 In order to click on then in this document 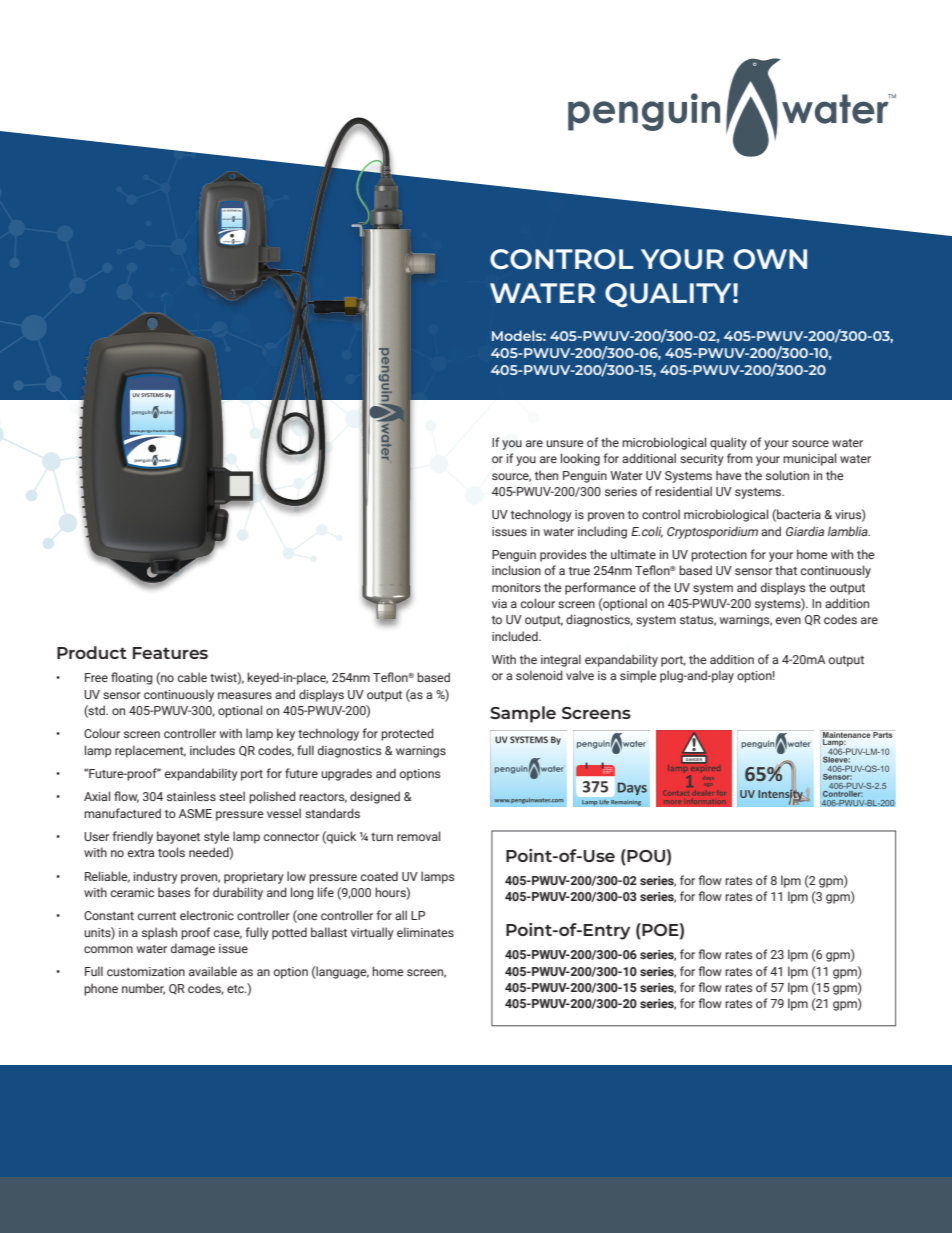, I will do `click(546, 475)`.
